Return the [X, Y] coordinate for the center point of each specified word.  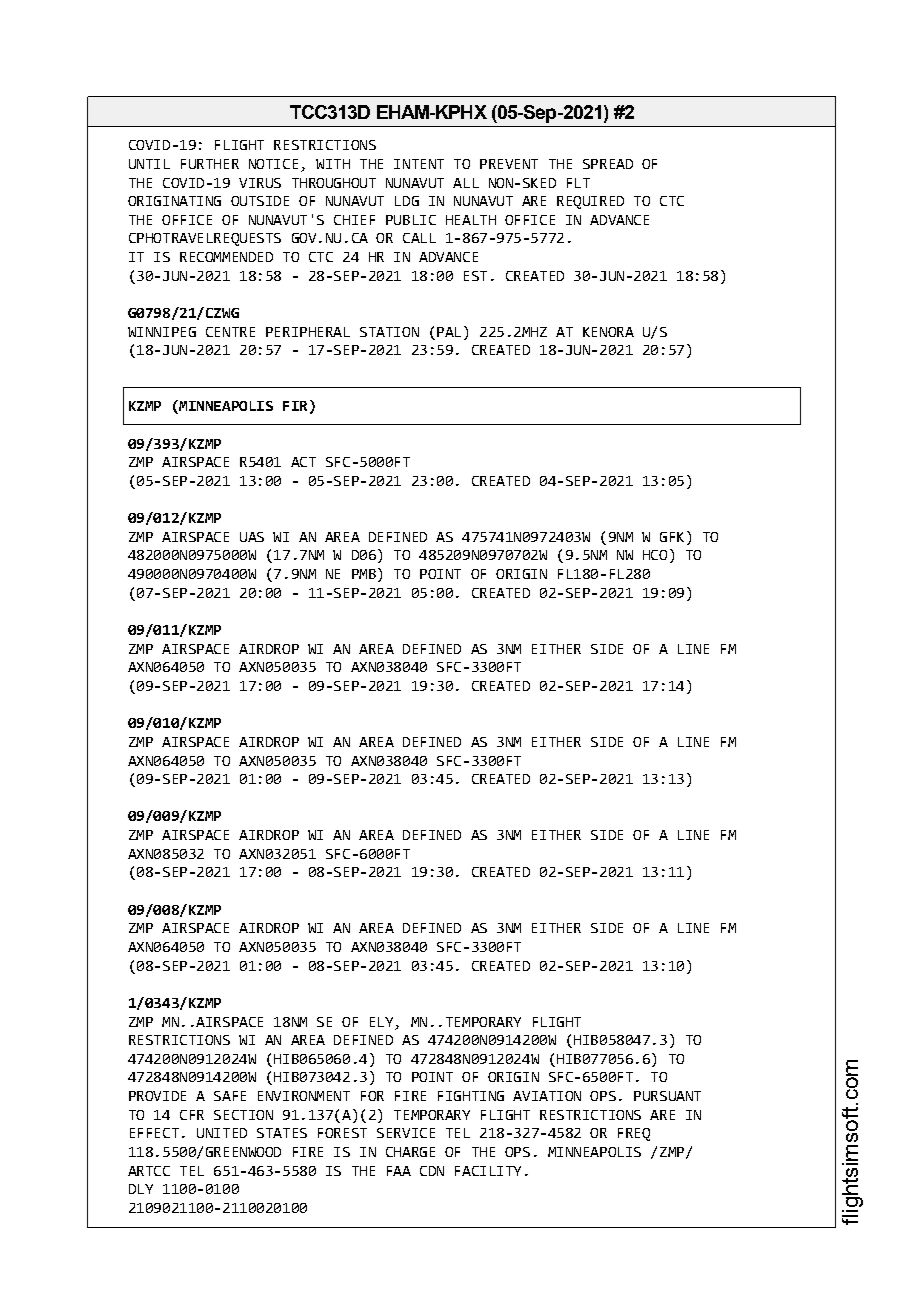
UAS [252, 537]
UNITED [222, 1133]
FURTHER [210, 164]
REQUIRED [590, 202]
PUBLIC [411, 220]
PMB [364, 574]
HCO [655, 555]
